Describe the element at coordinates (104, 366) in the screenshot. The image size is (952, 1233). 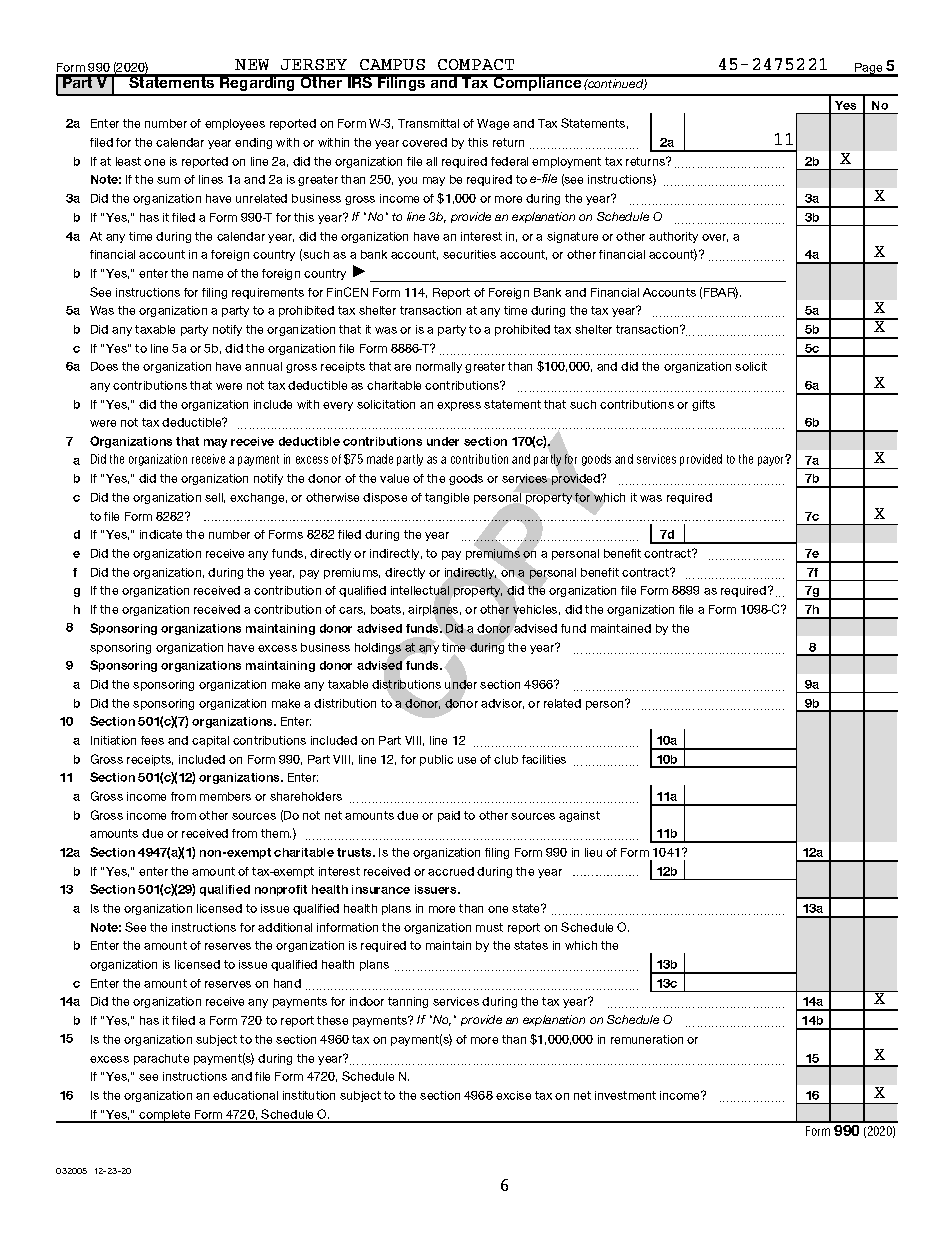
I see `Does` at that location.
